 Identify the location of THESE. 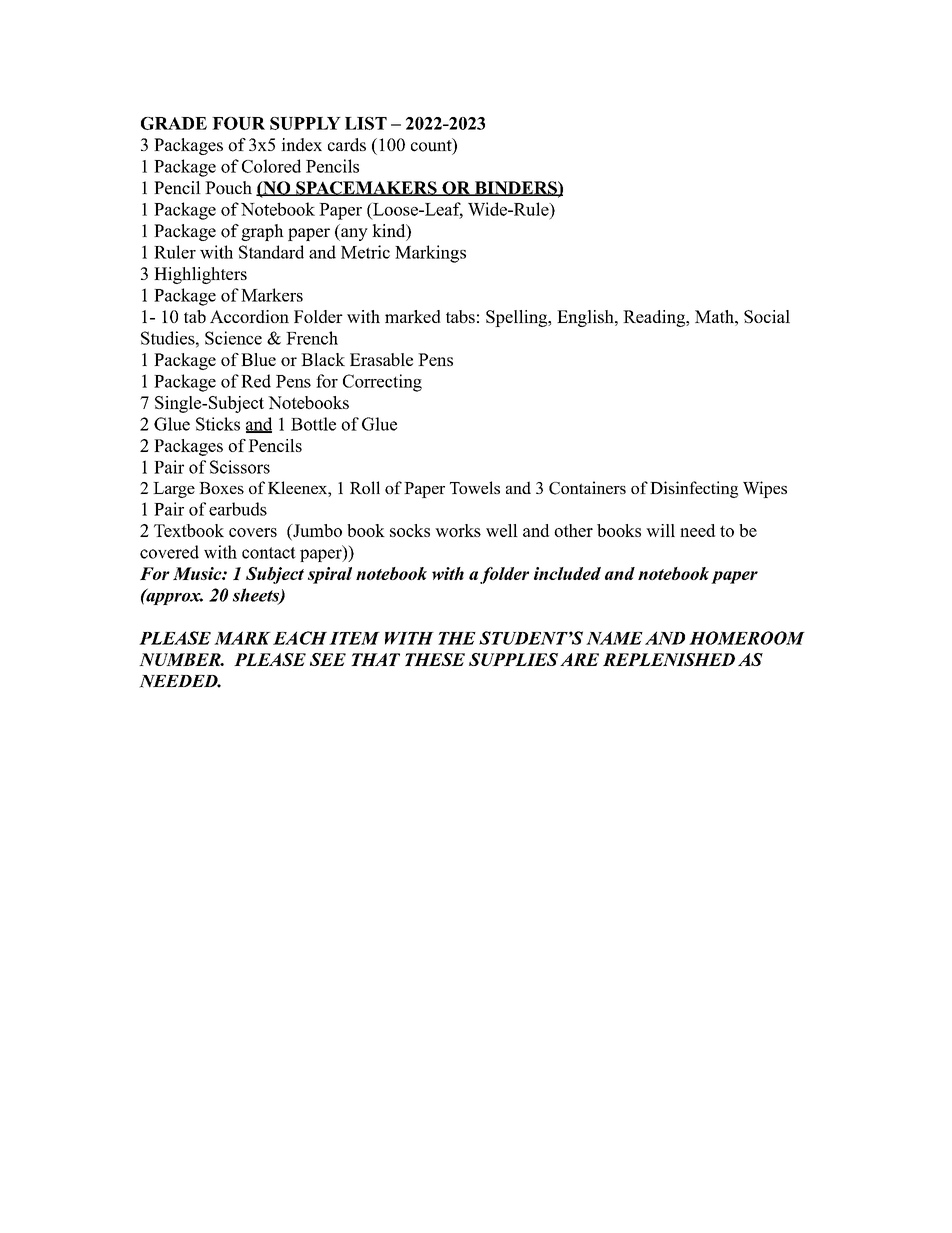
(435, 659).
